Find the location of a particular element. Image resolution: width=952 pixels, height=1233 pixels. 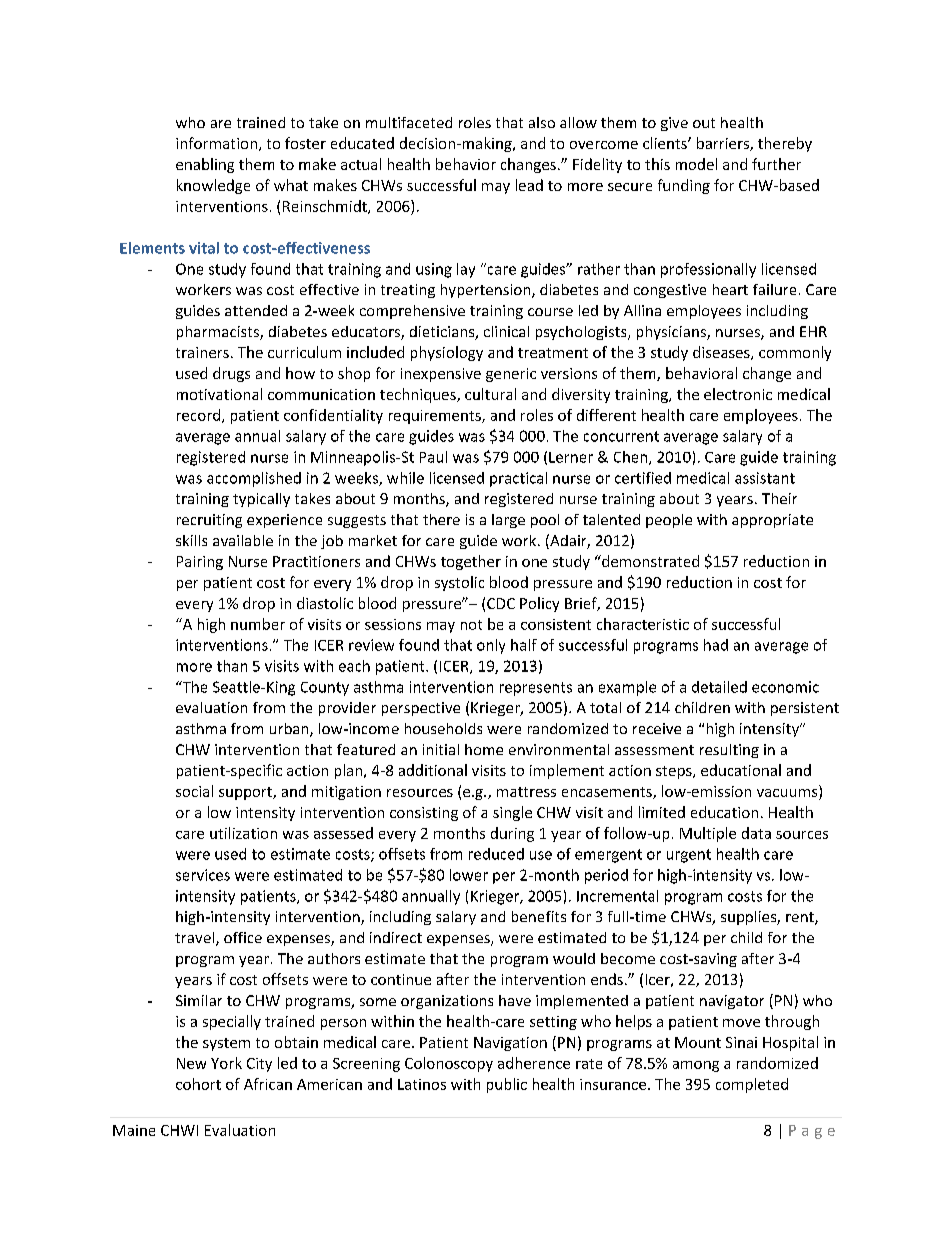

information is located at coordinates (216, 143).
